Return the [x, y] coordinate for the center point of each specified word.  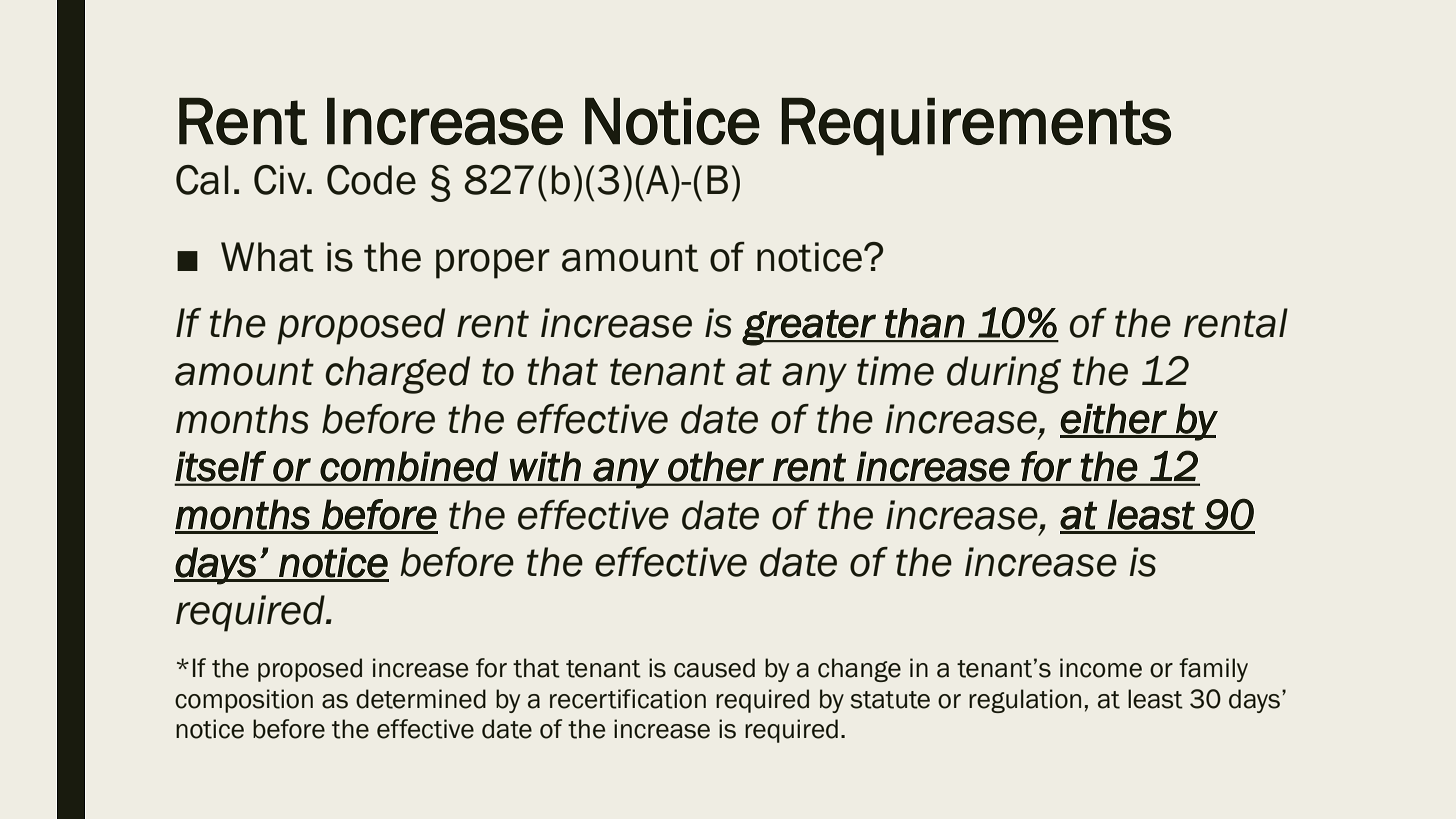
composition [244, 701]
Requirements [976, 127]
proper [493, 264]
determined [421, 699]
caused [714, 668]
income [1101, 668]
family [1213, 670]
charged [397, 375]
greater [810, 328]
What [267, 257]
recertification [628, 699]
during [1004, 375]
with [545, 466]
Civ [281, 180]
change [859, 670]
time [895, 371]
